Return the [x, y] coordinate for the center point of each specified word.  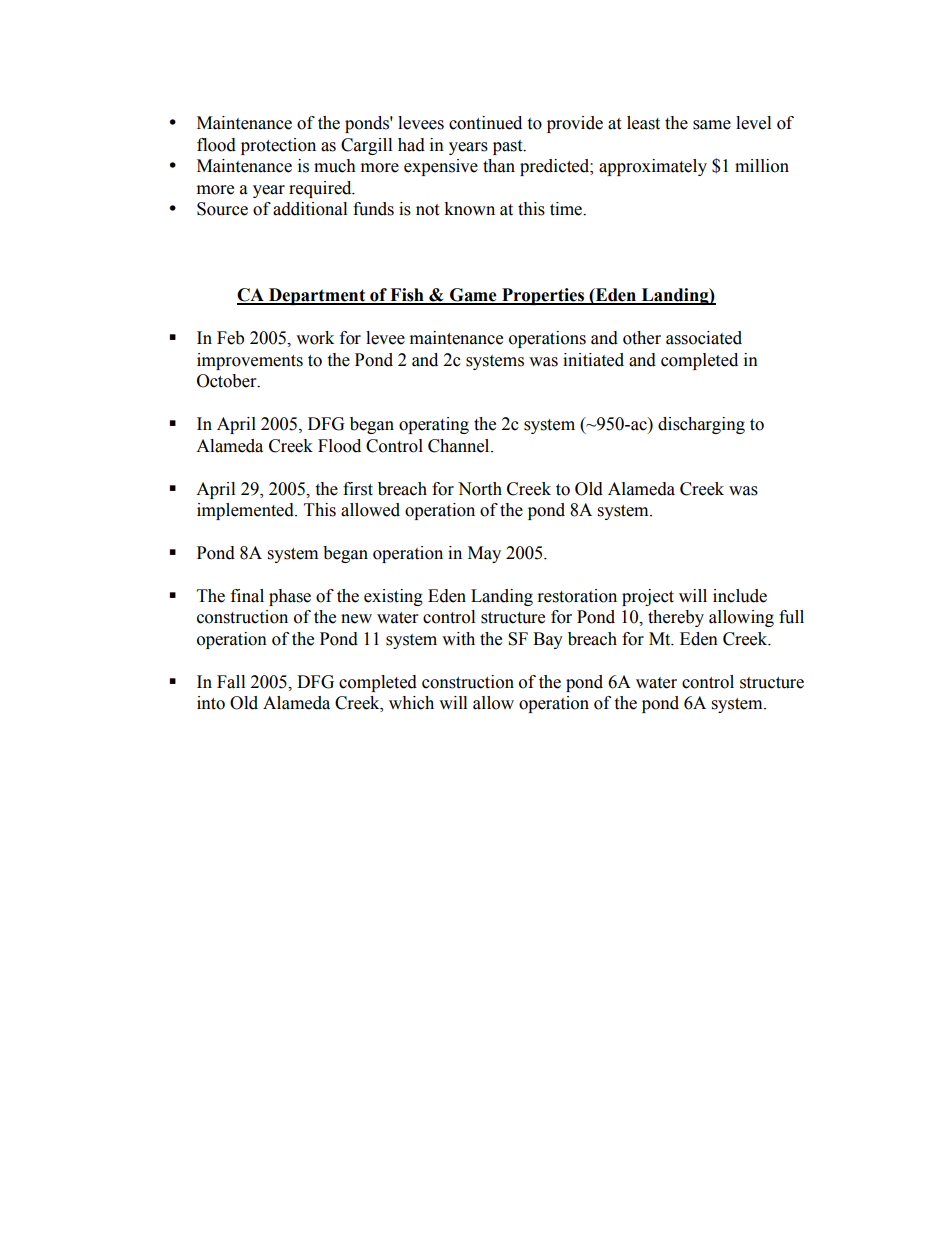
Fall [231, 682]
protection [278, 146]
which [411, 703]
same [712, 125]
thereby [676, 618]
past [509, 147]
